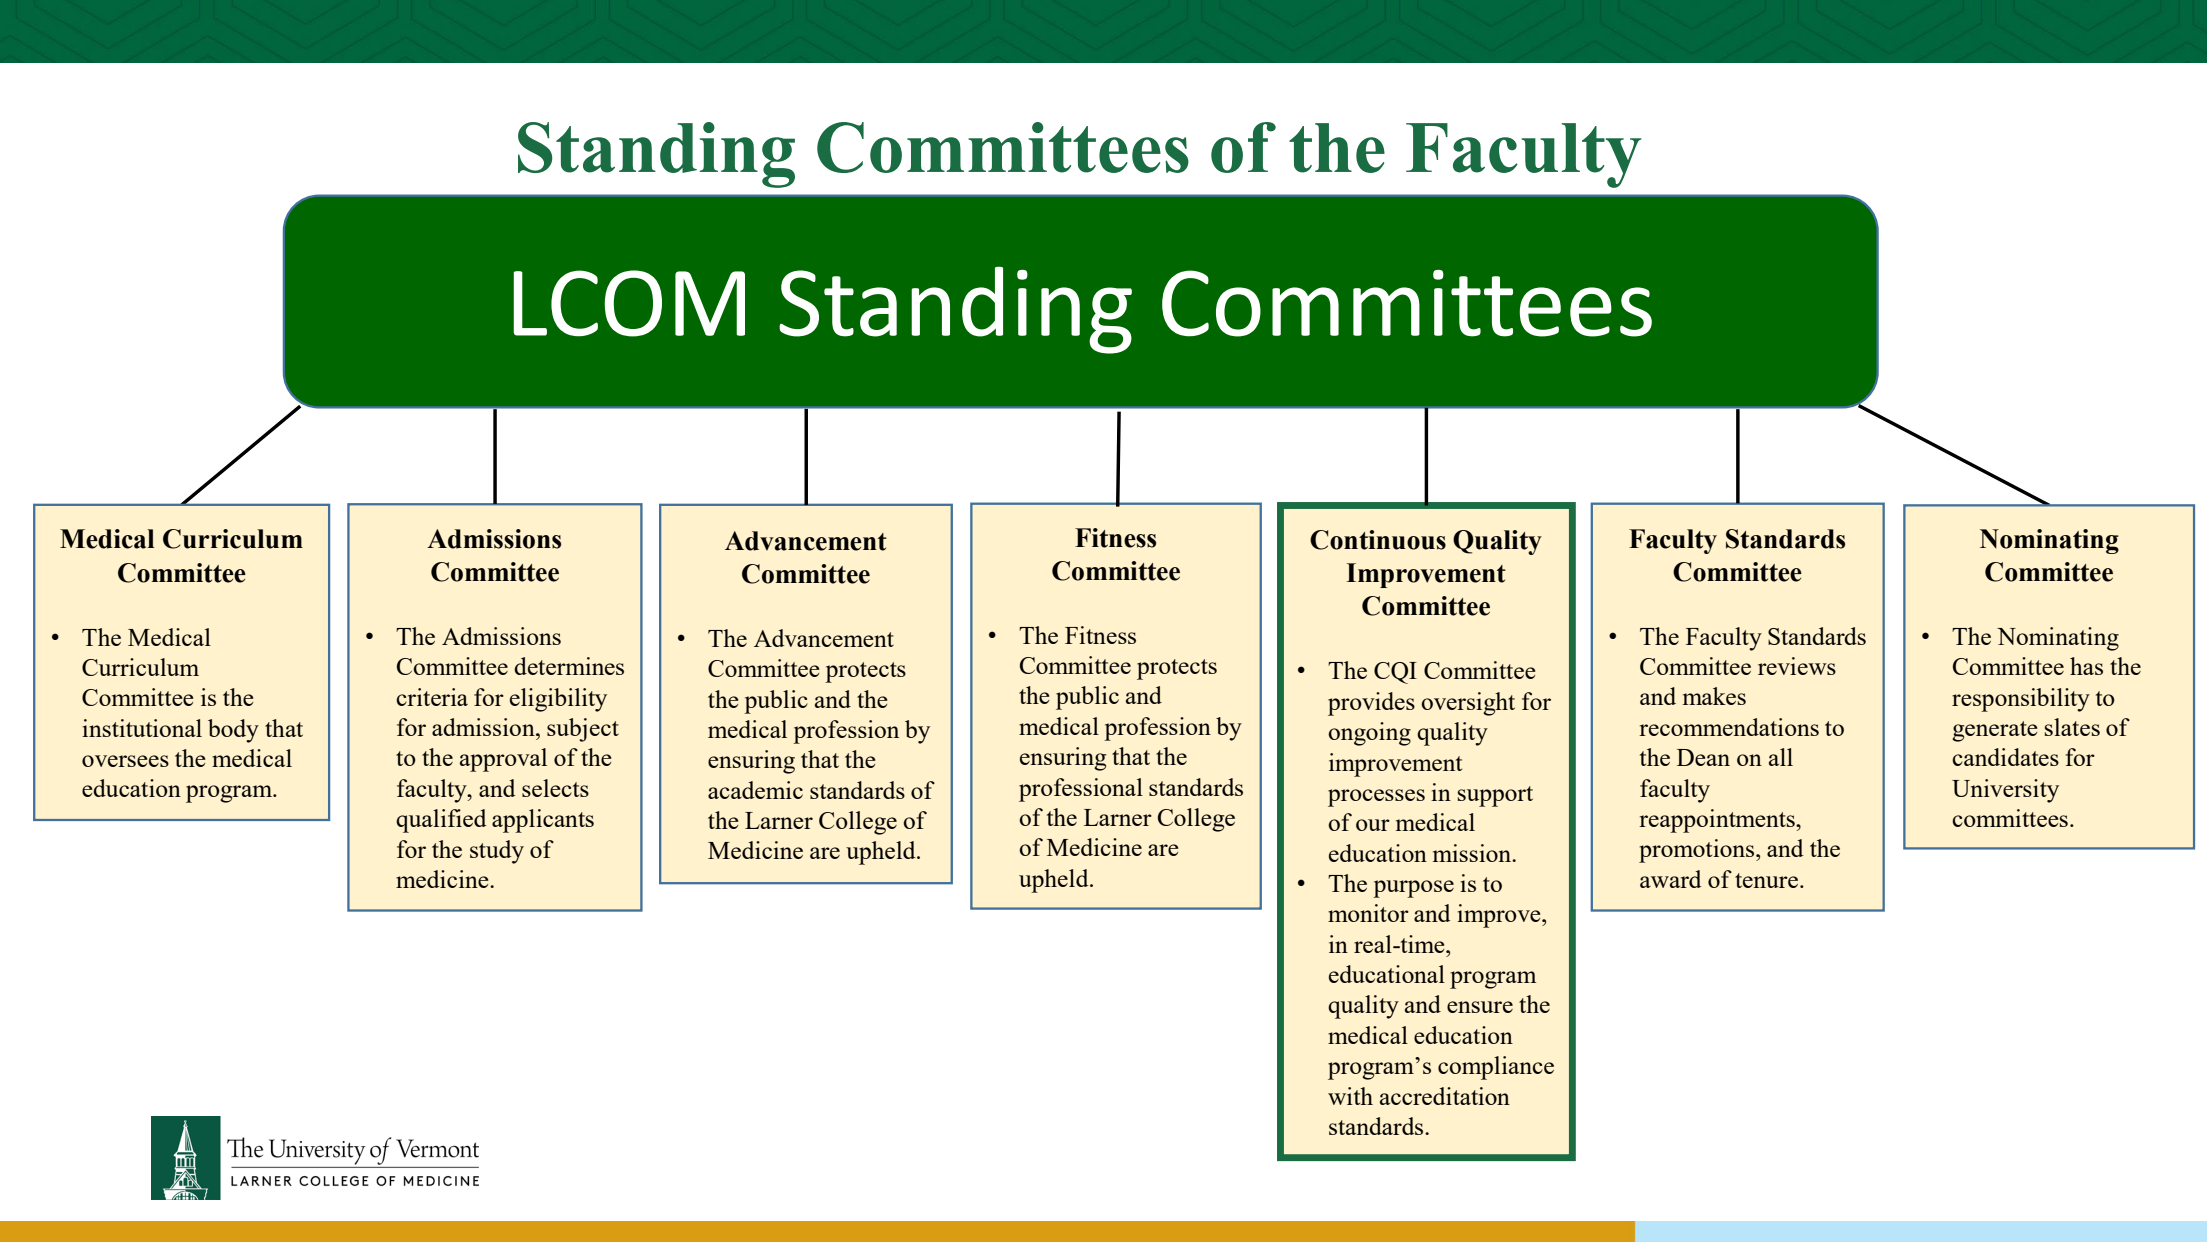 Image resolution: width=2207 pixels, height=1242 pixels. Describe the element at coordinates (1373, 825) in the image. I see `our` at that location.
